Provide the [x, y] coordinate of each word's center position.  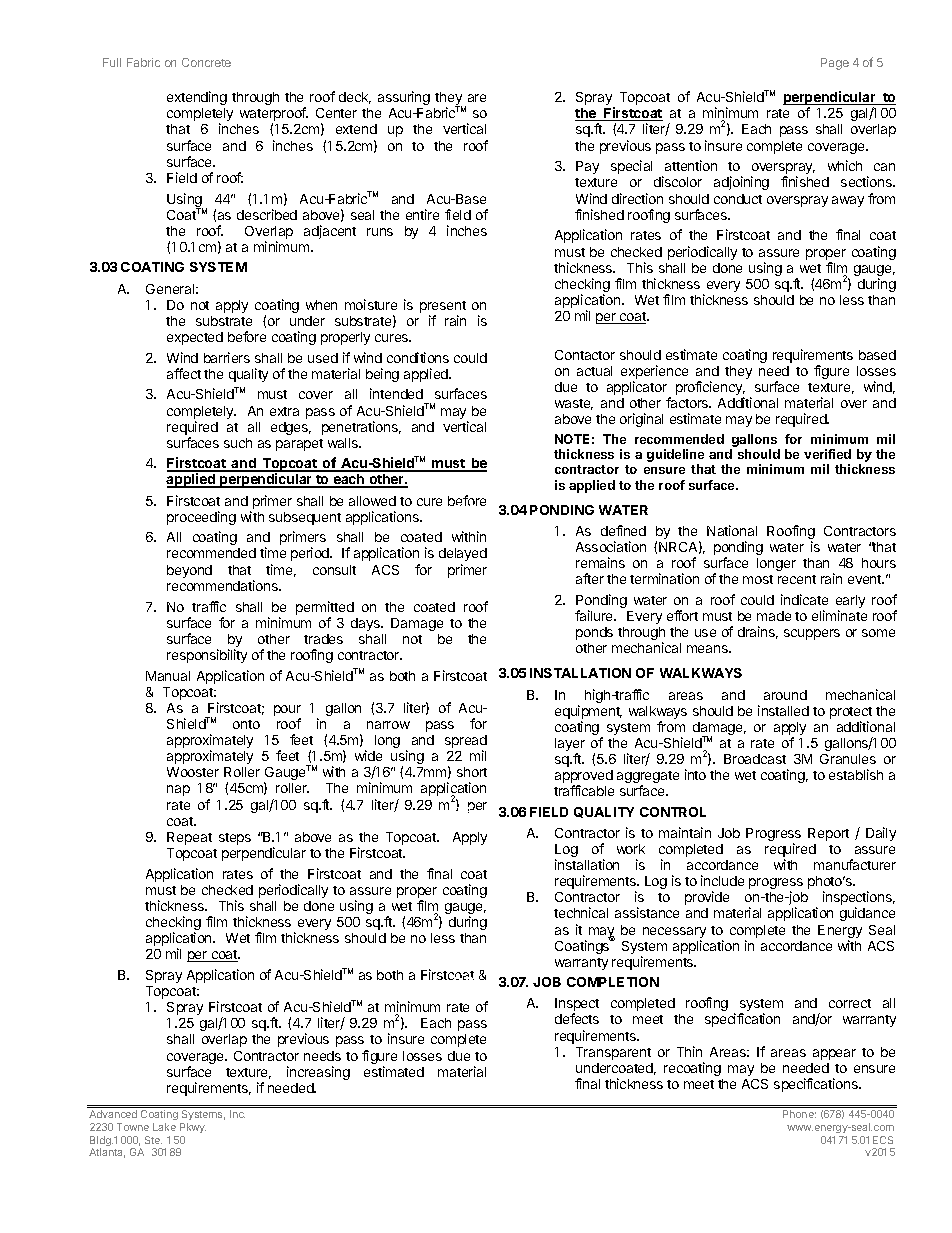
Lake [164, 1127]
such [238, 443]
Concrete [206, 62]
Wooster [193, 772]
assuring [404, 98]
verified [827, 454]
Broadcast [755, 759]
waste [574, 404]
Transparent [613, 1053]
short [472, 772]
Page [835, 64]
